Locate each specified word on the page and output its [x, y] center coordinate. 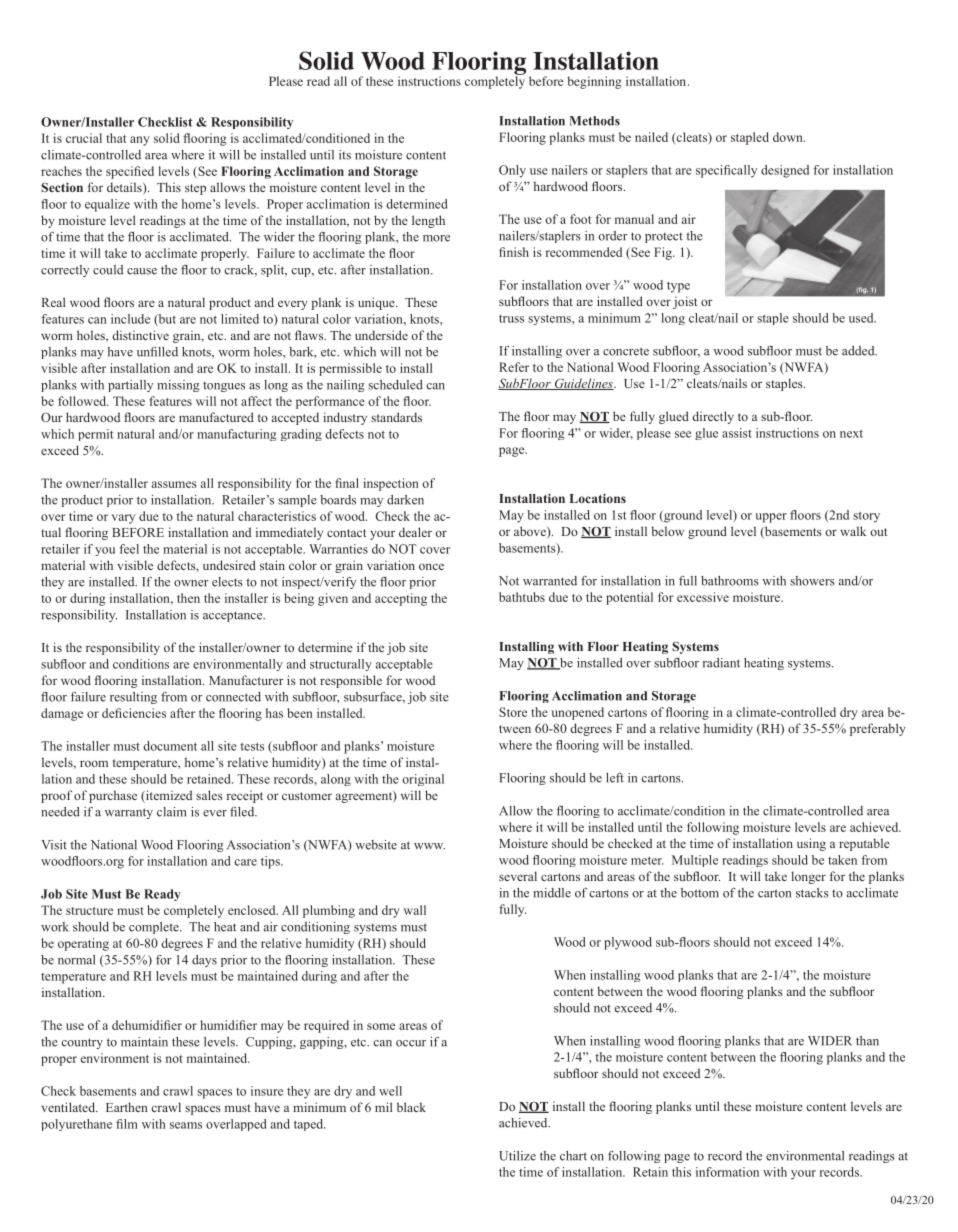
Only [512, 171]
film [127, 1124]
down [789, 137]
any [140, 141]
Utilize [517, 1156]
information [727, 1172]
